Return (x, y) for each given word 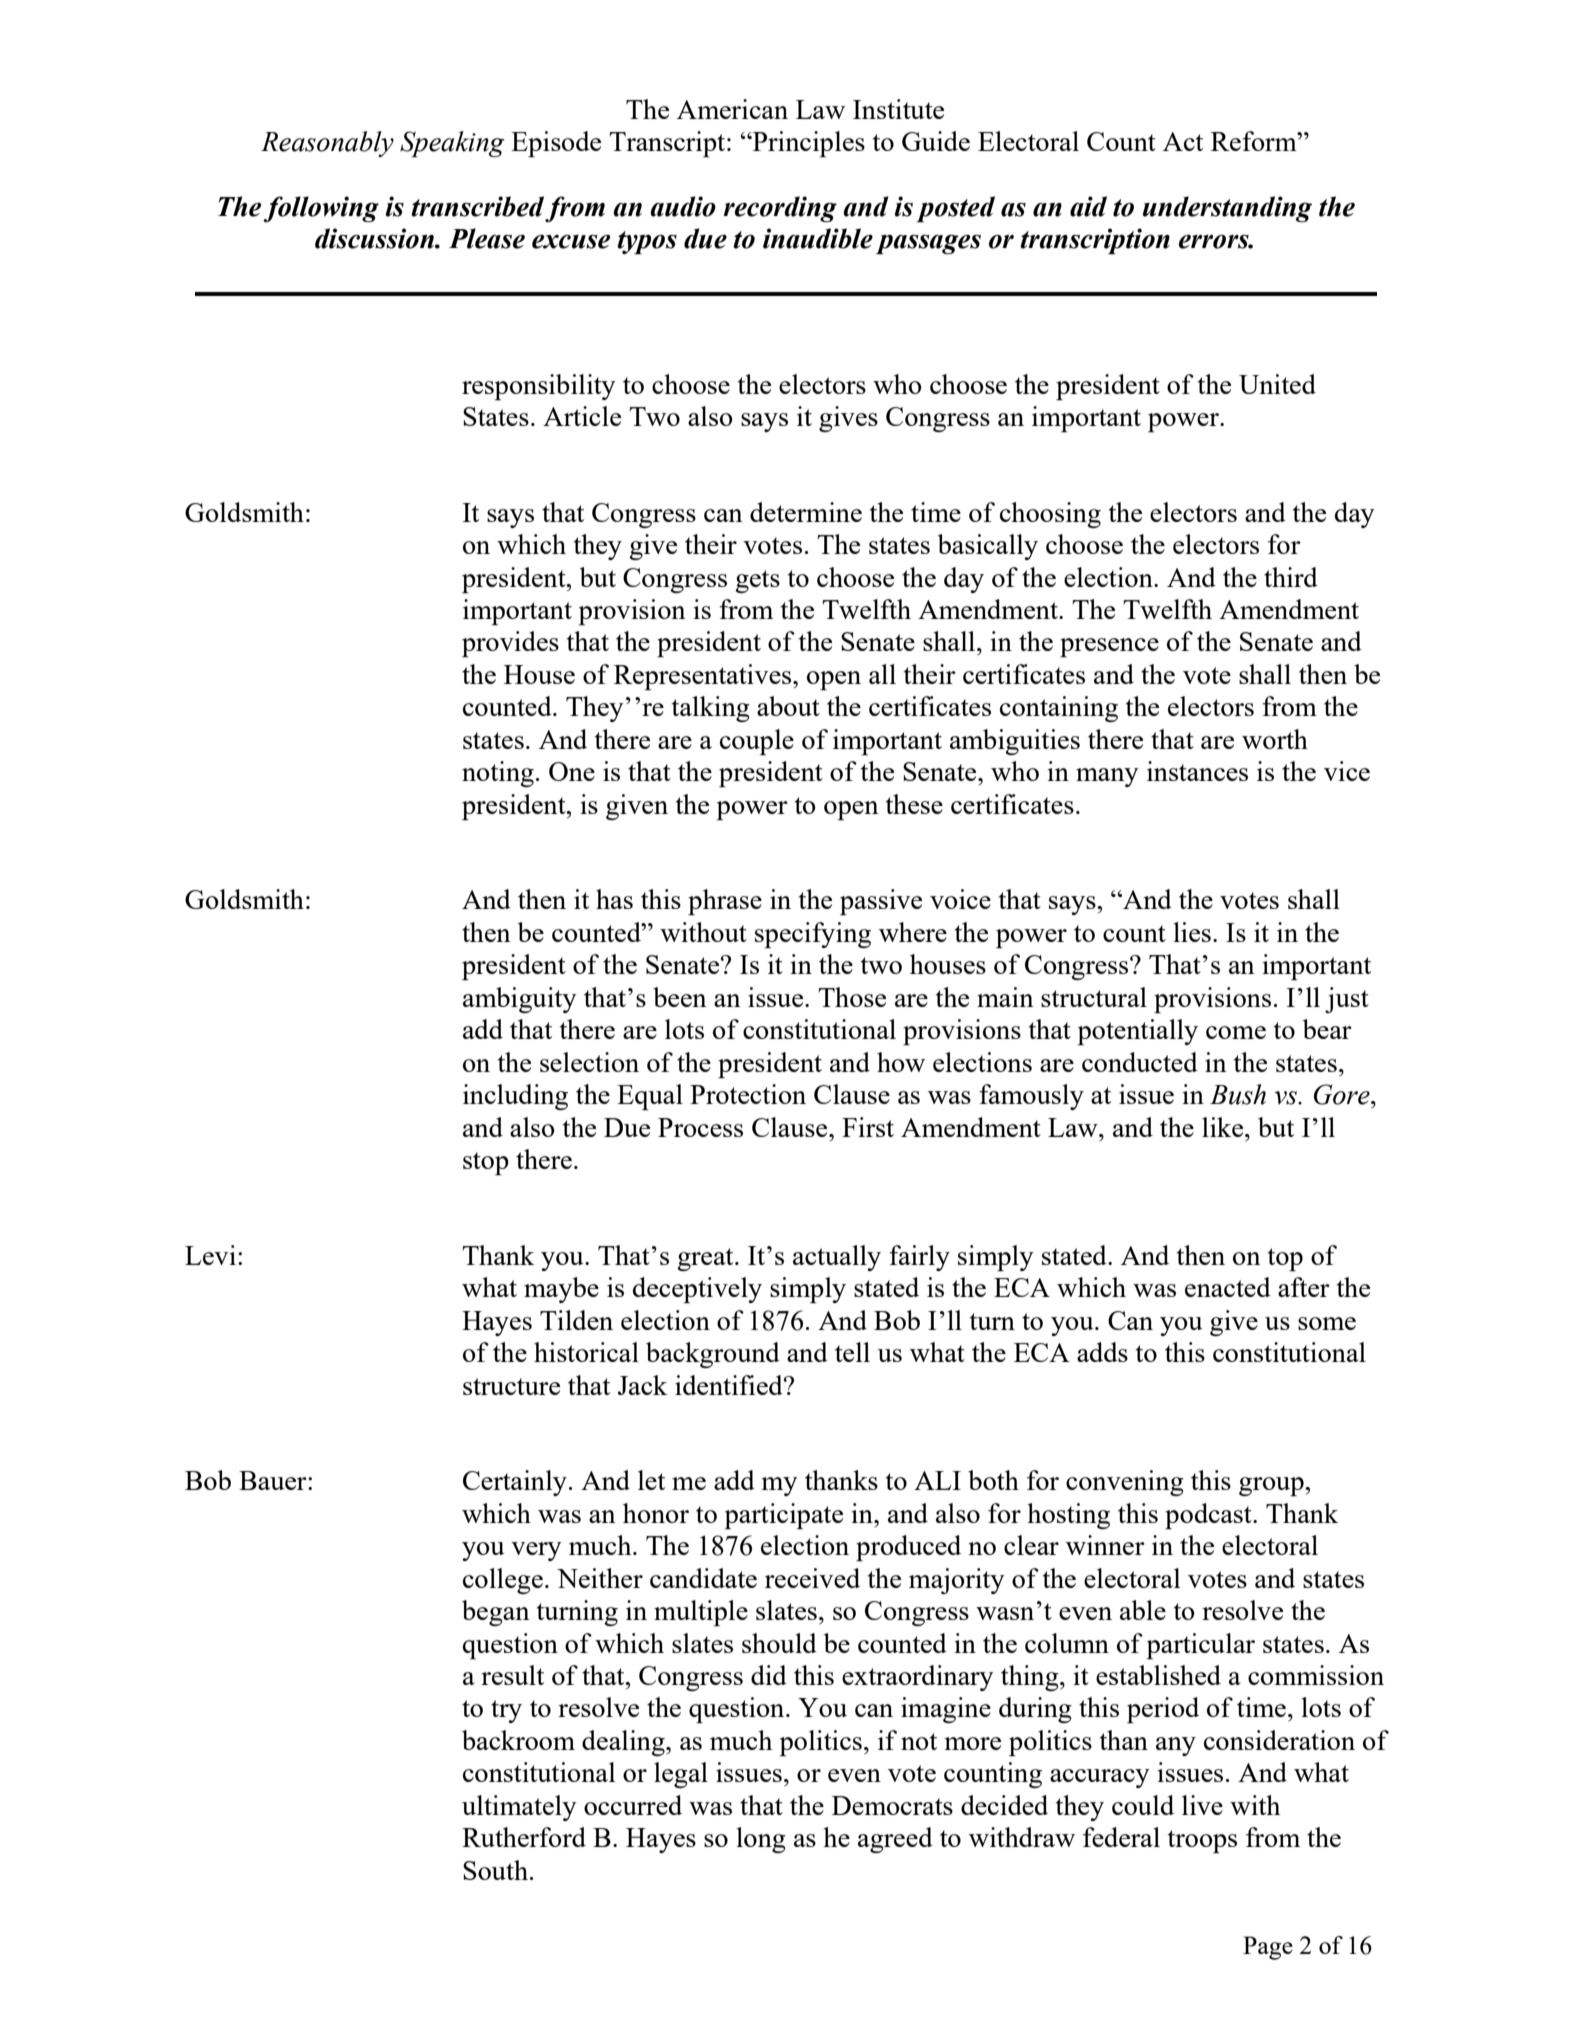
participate (783, 1516)
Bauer (274, 1480)
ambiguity (520, 1000)
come (1236, 1032)
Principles (808, 144)
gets (757, 581)
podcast (1209, 1516)
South (495, 1870)
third (1291, 577)
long (761, 1840)
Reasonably (327, 144)
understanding (1227, 209)
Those (852, 997)
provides (510, 644)
